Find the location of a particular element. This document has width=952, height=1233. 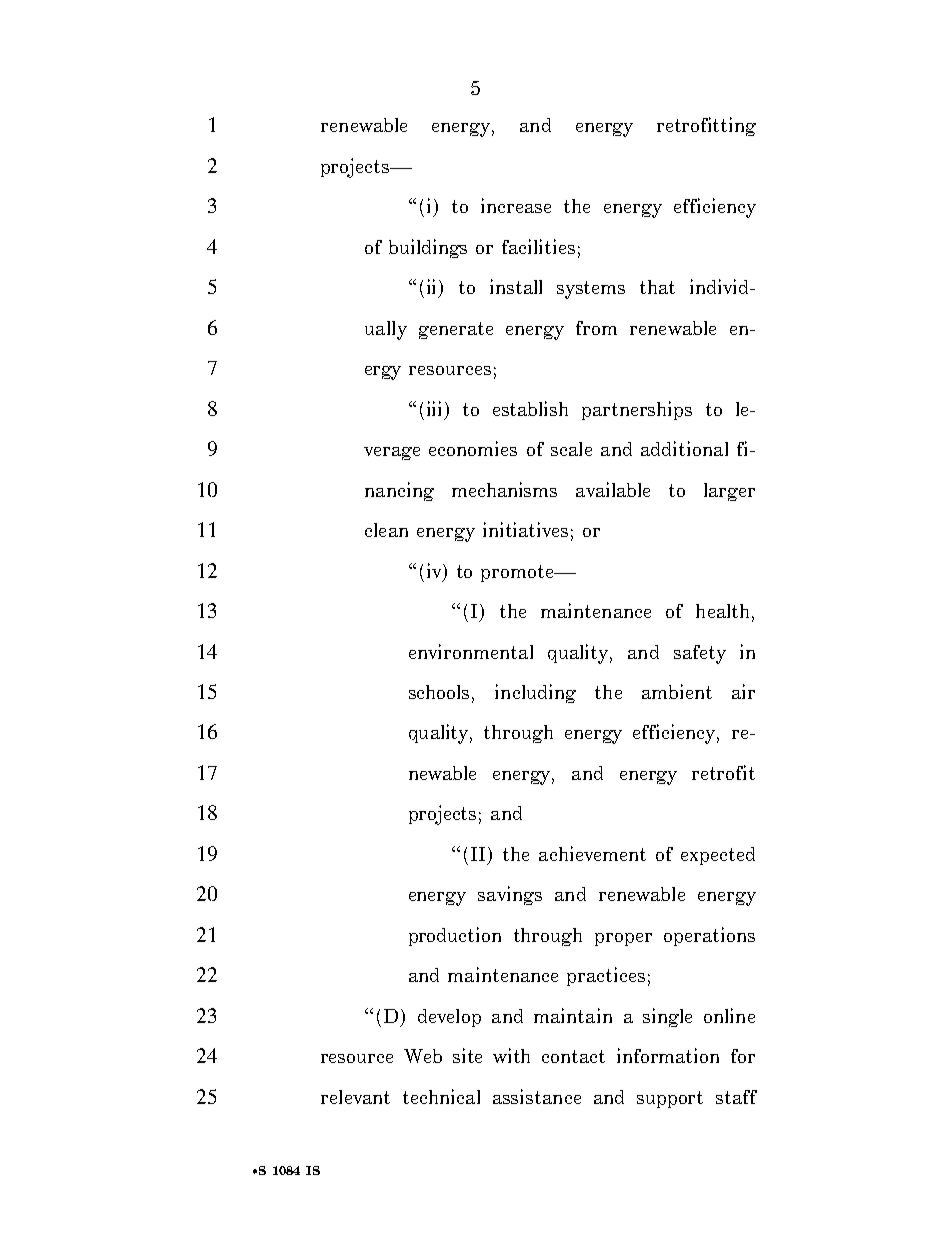

Web is located at coordinates (423, 1056).
